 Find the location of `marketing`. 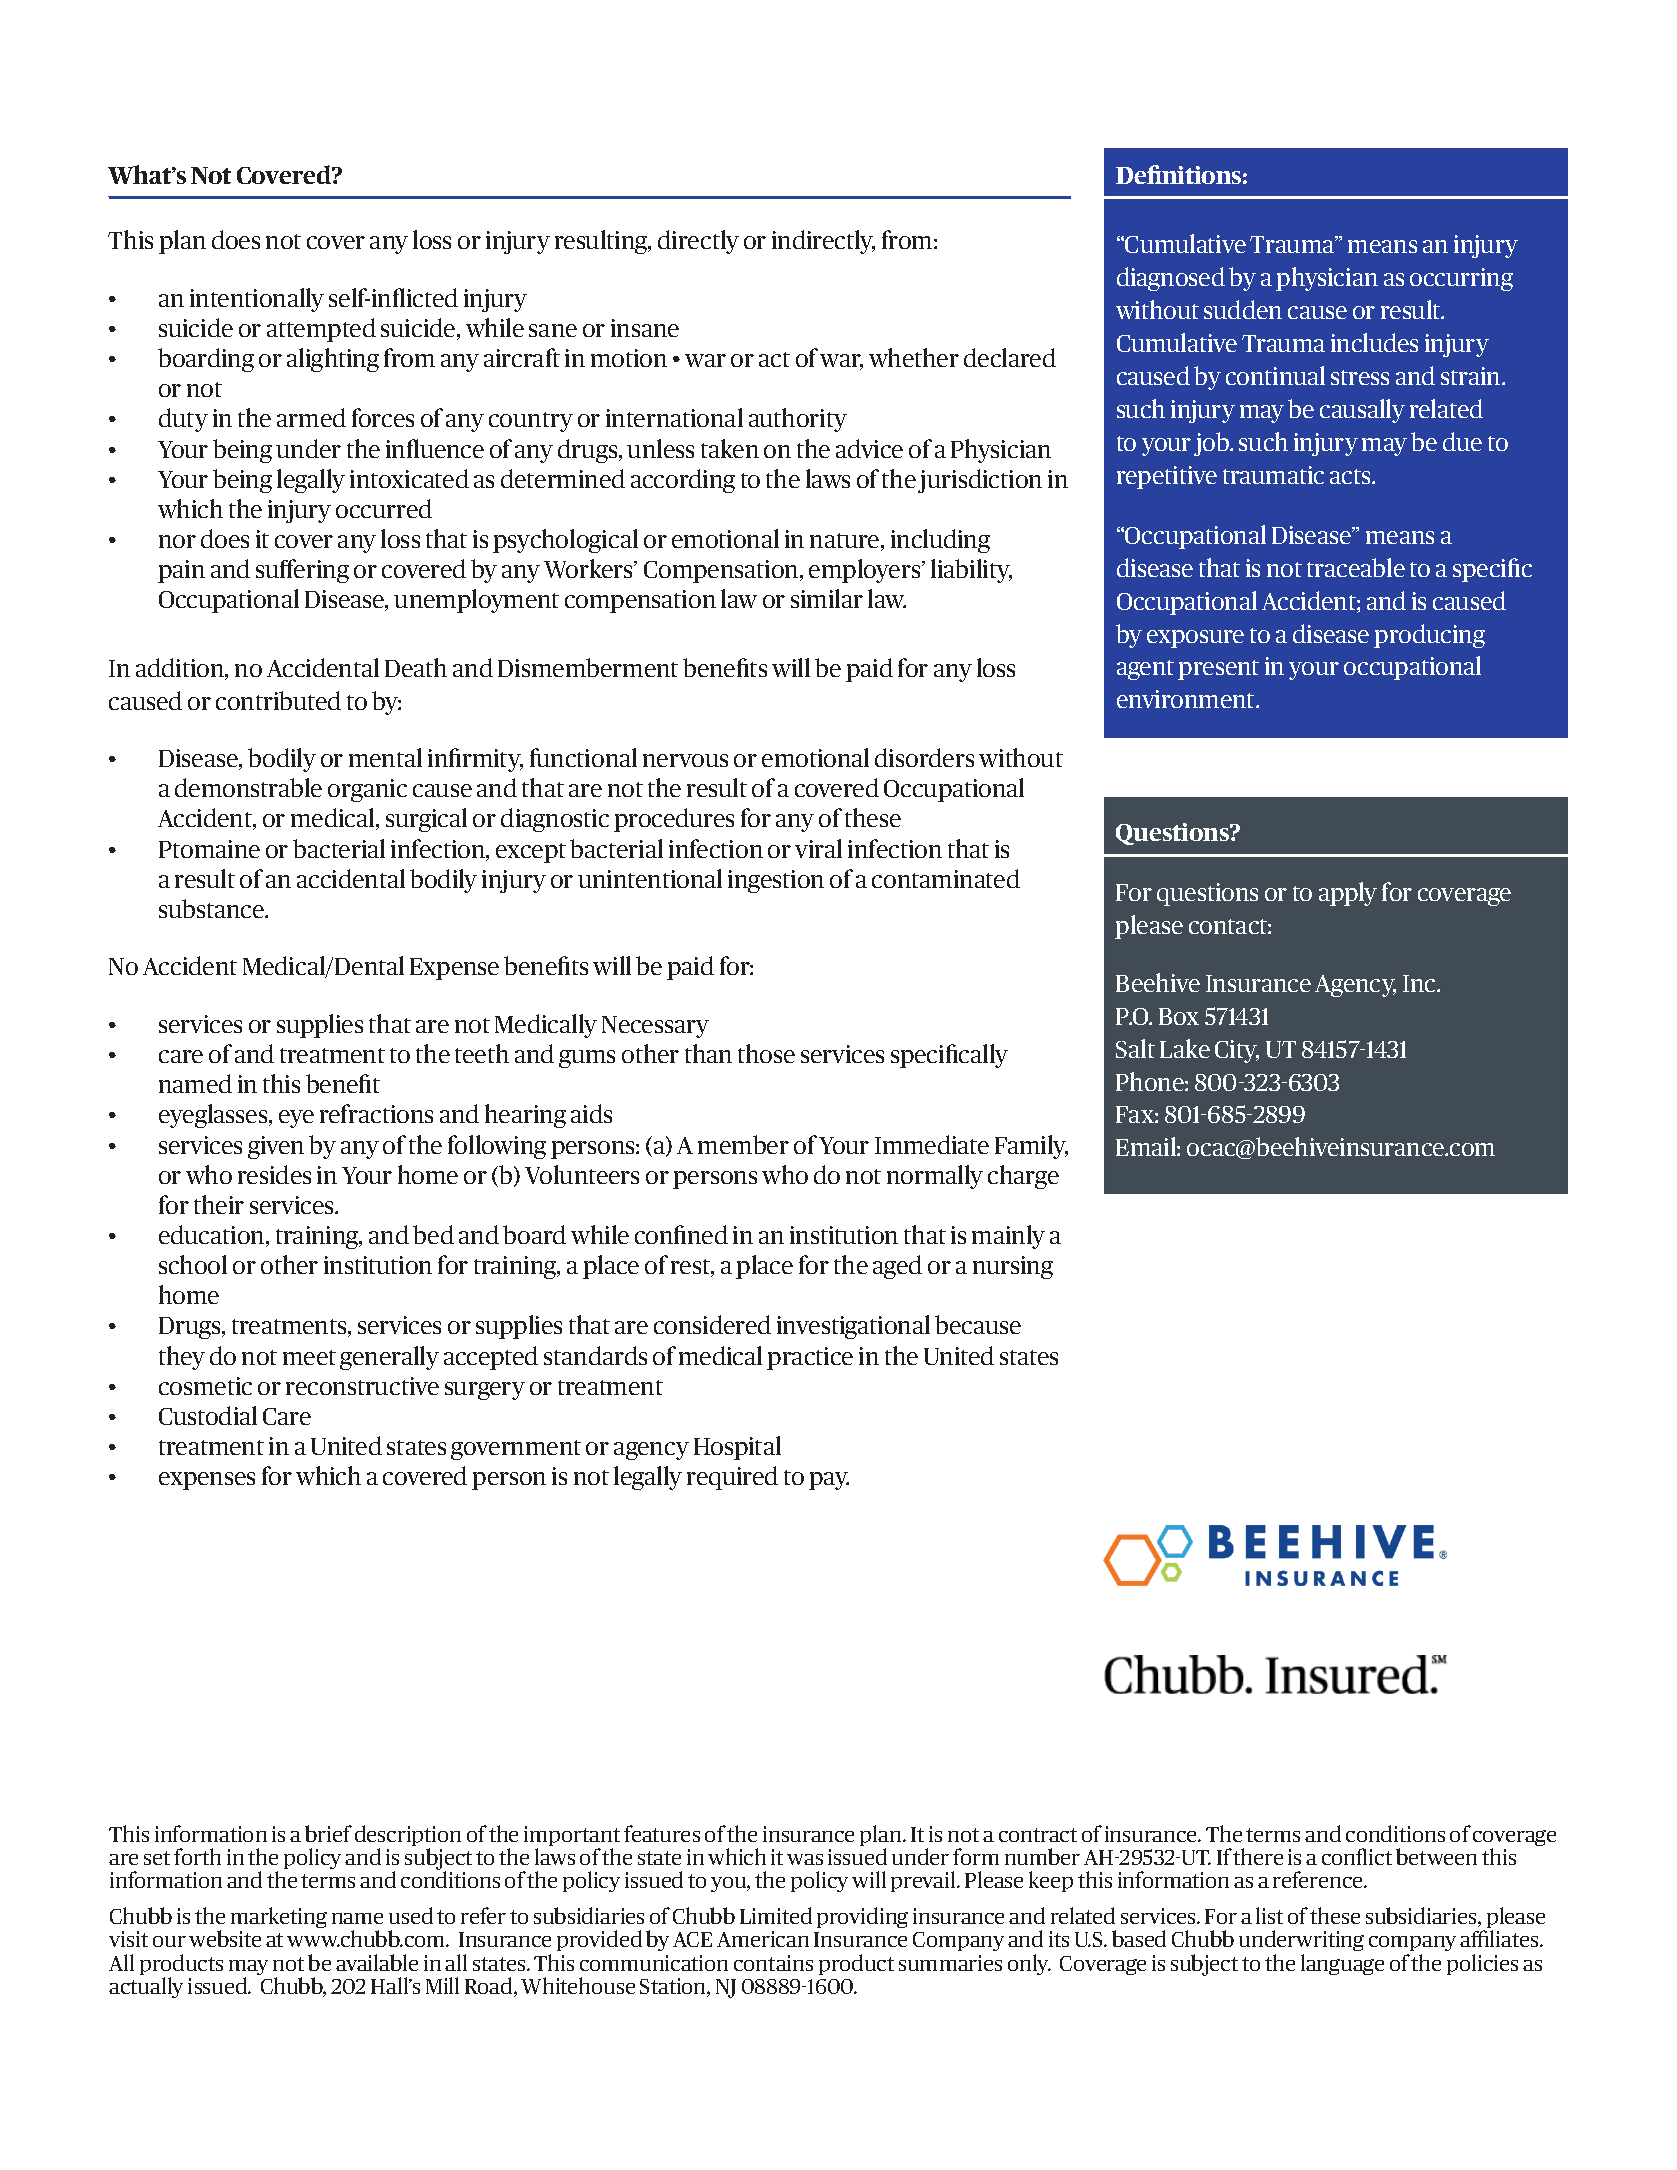

marketing is located at coordinates (279, 1917).
